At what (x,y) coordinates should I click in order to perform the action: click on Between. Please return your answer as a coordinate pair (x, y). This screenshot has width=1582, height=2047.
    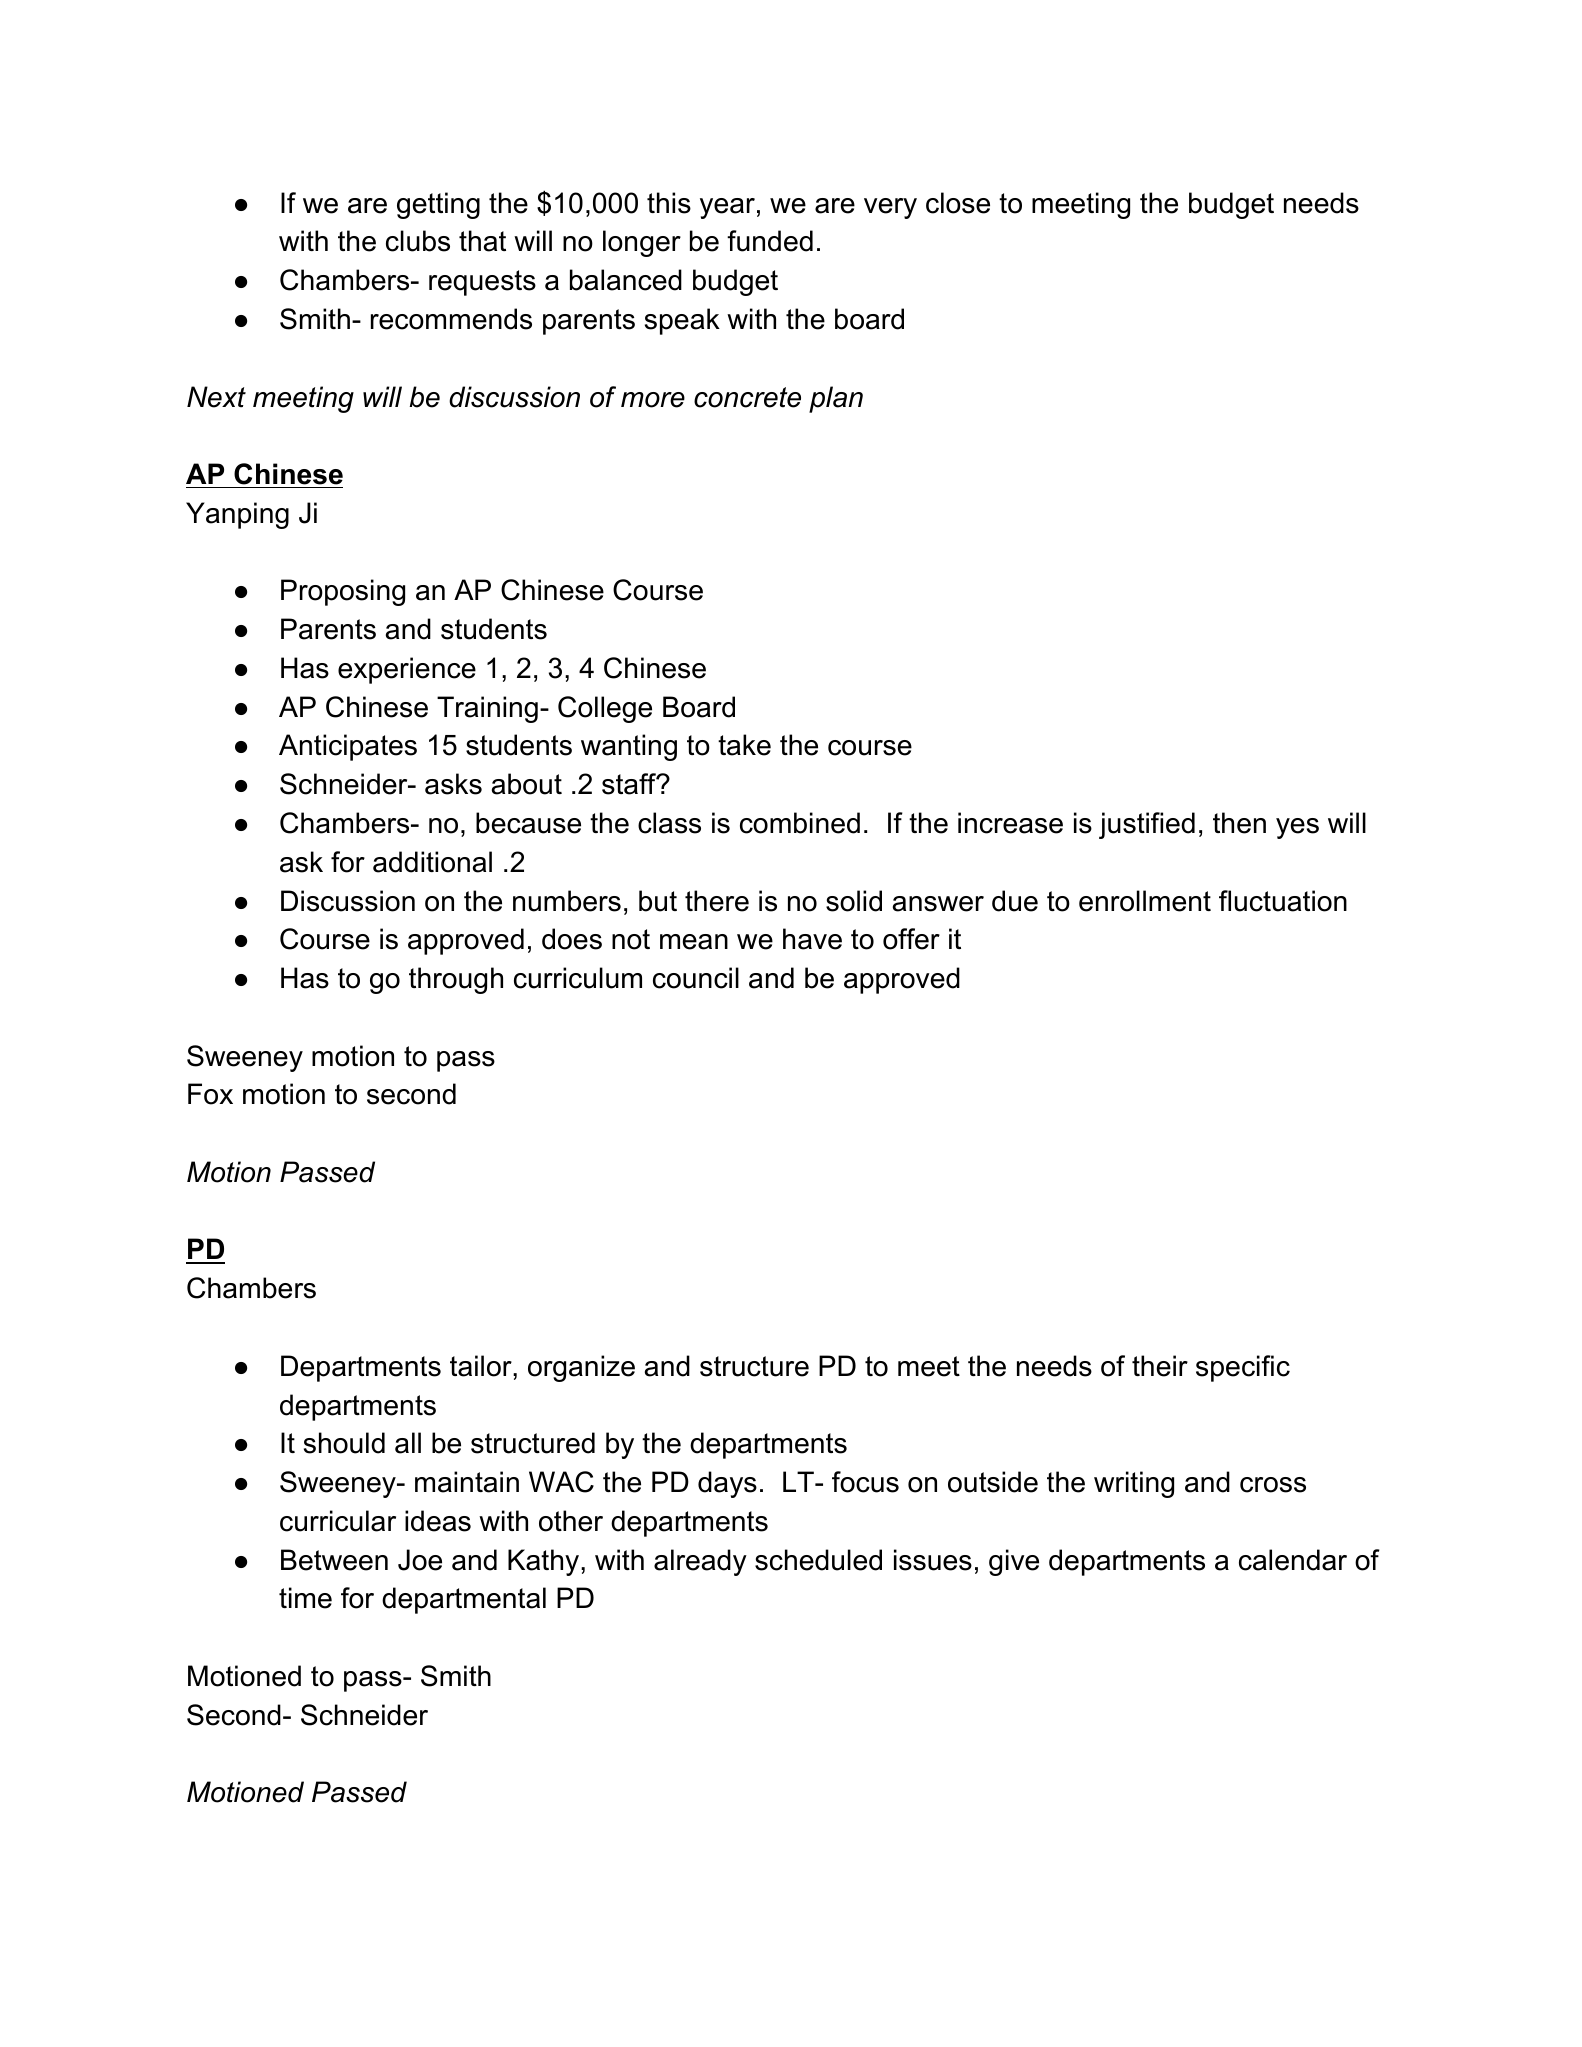
    Looking at the image, I should click on (334, 1560).
